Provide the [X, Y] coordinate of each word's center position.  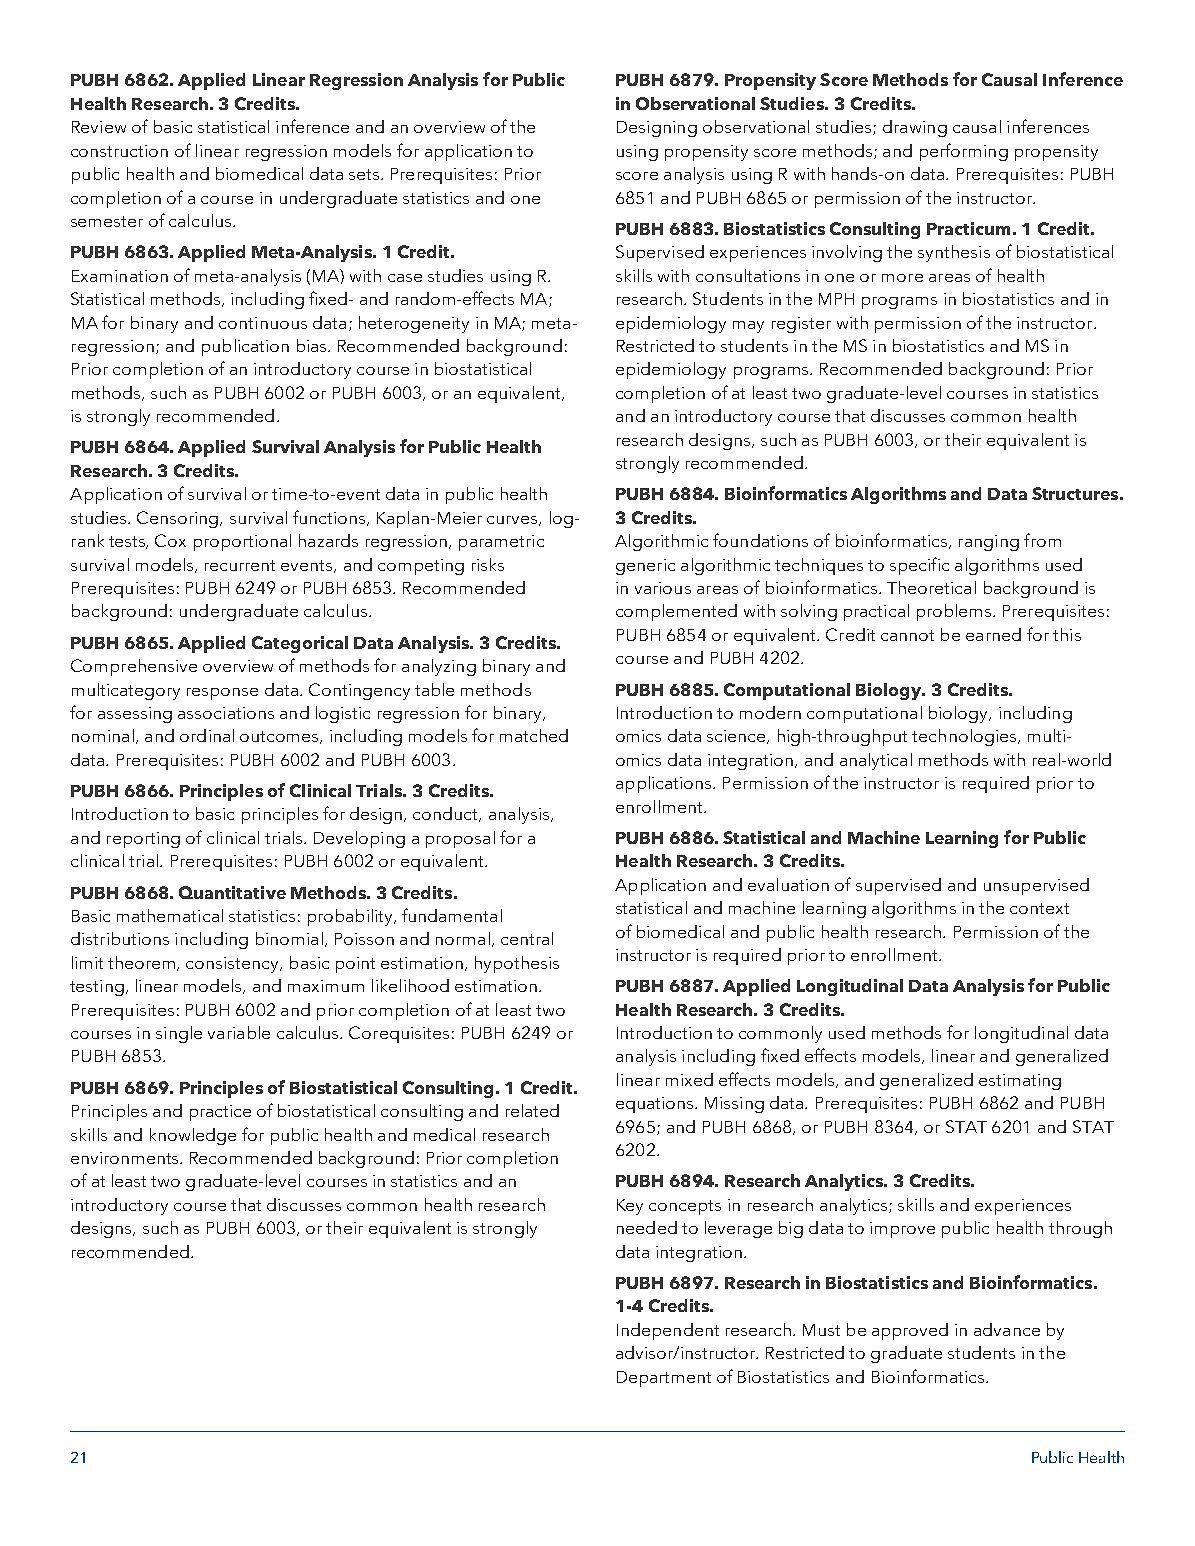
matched [534, 735]
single [179, 1034]
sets [365, 174]
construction [119, 151]
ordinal [207, 735]
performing [964, 152]
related [532, 1110]
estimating [1020, 1082]
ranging [989, 543]
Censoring [179, 519]
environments [126, 1158]
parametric [501, 543]
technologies [965, 737]
